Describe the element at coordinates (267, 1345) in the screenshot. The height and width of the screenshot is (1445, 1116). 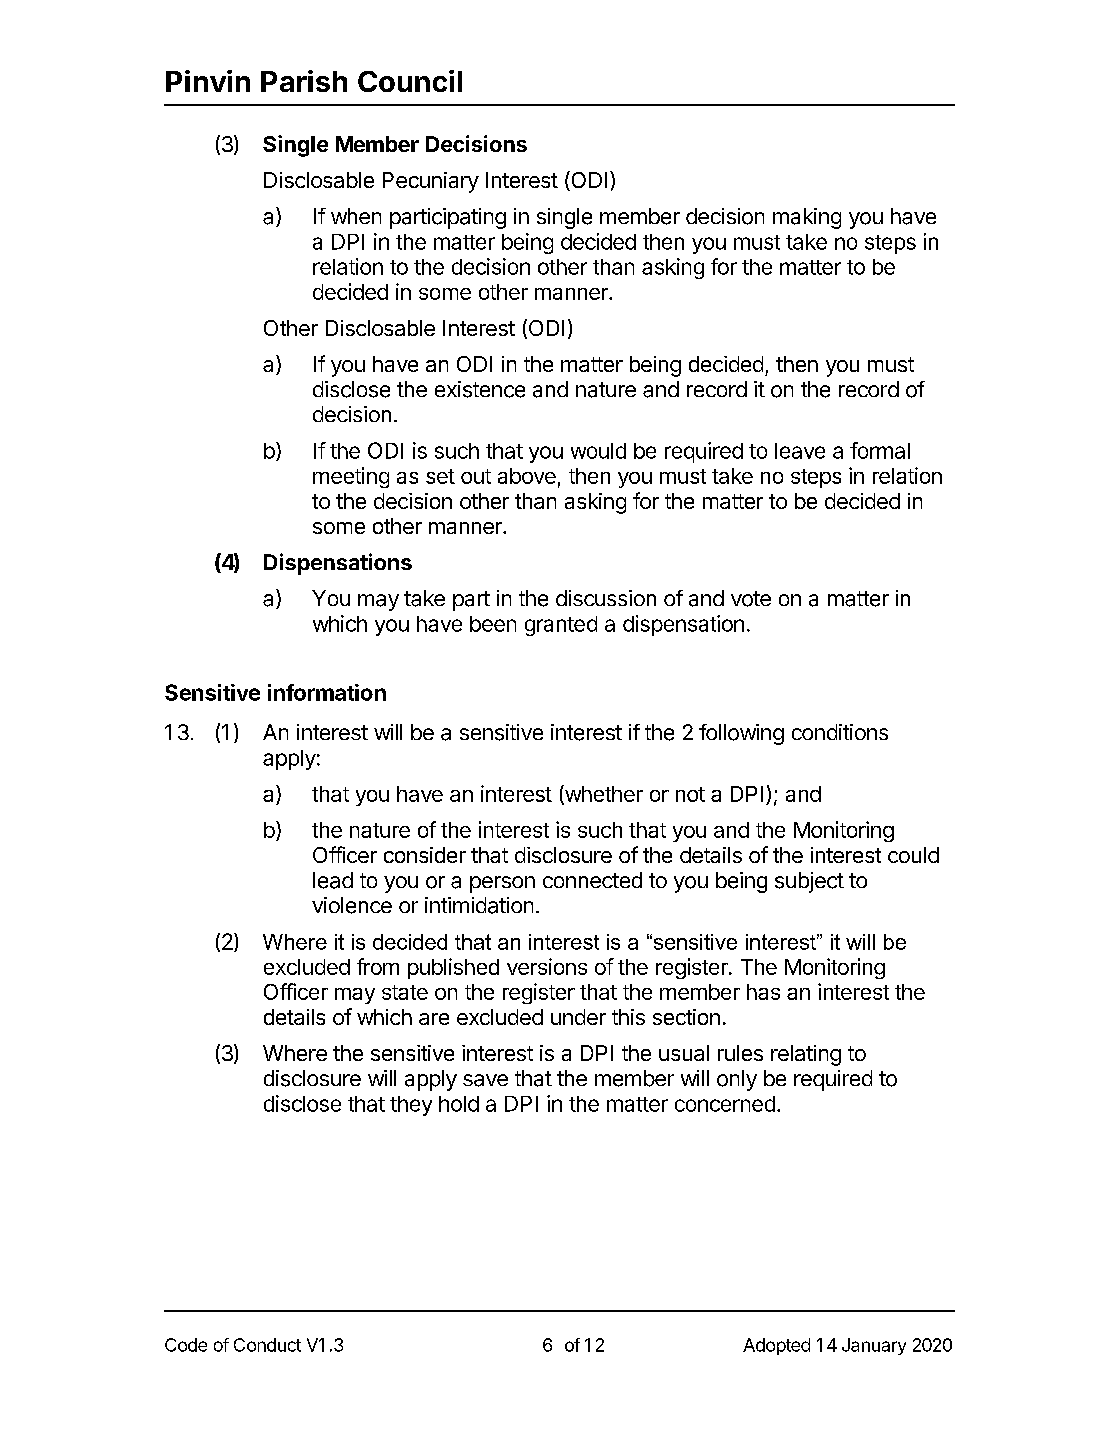
I see `Conduct` at that location.
